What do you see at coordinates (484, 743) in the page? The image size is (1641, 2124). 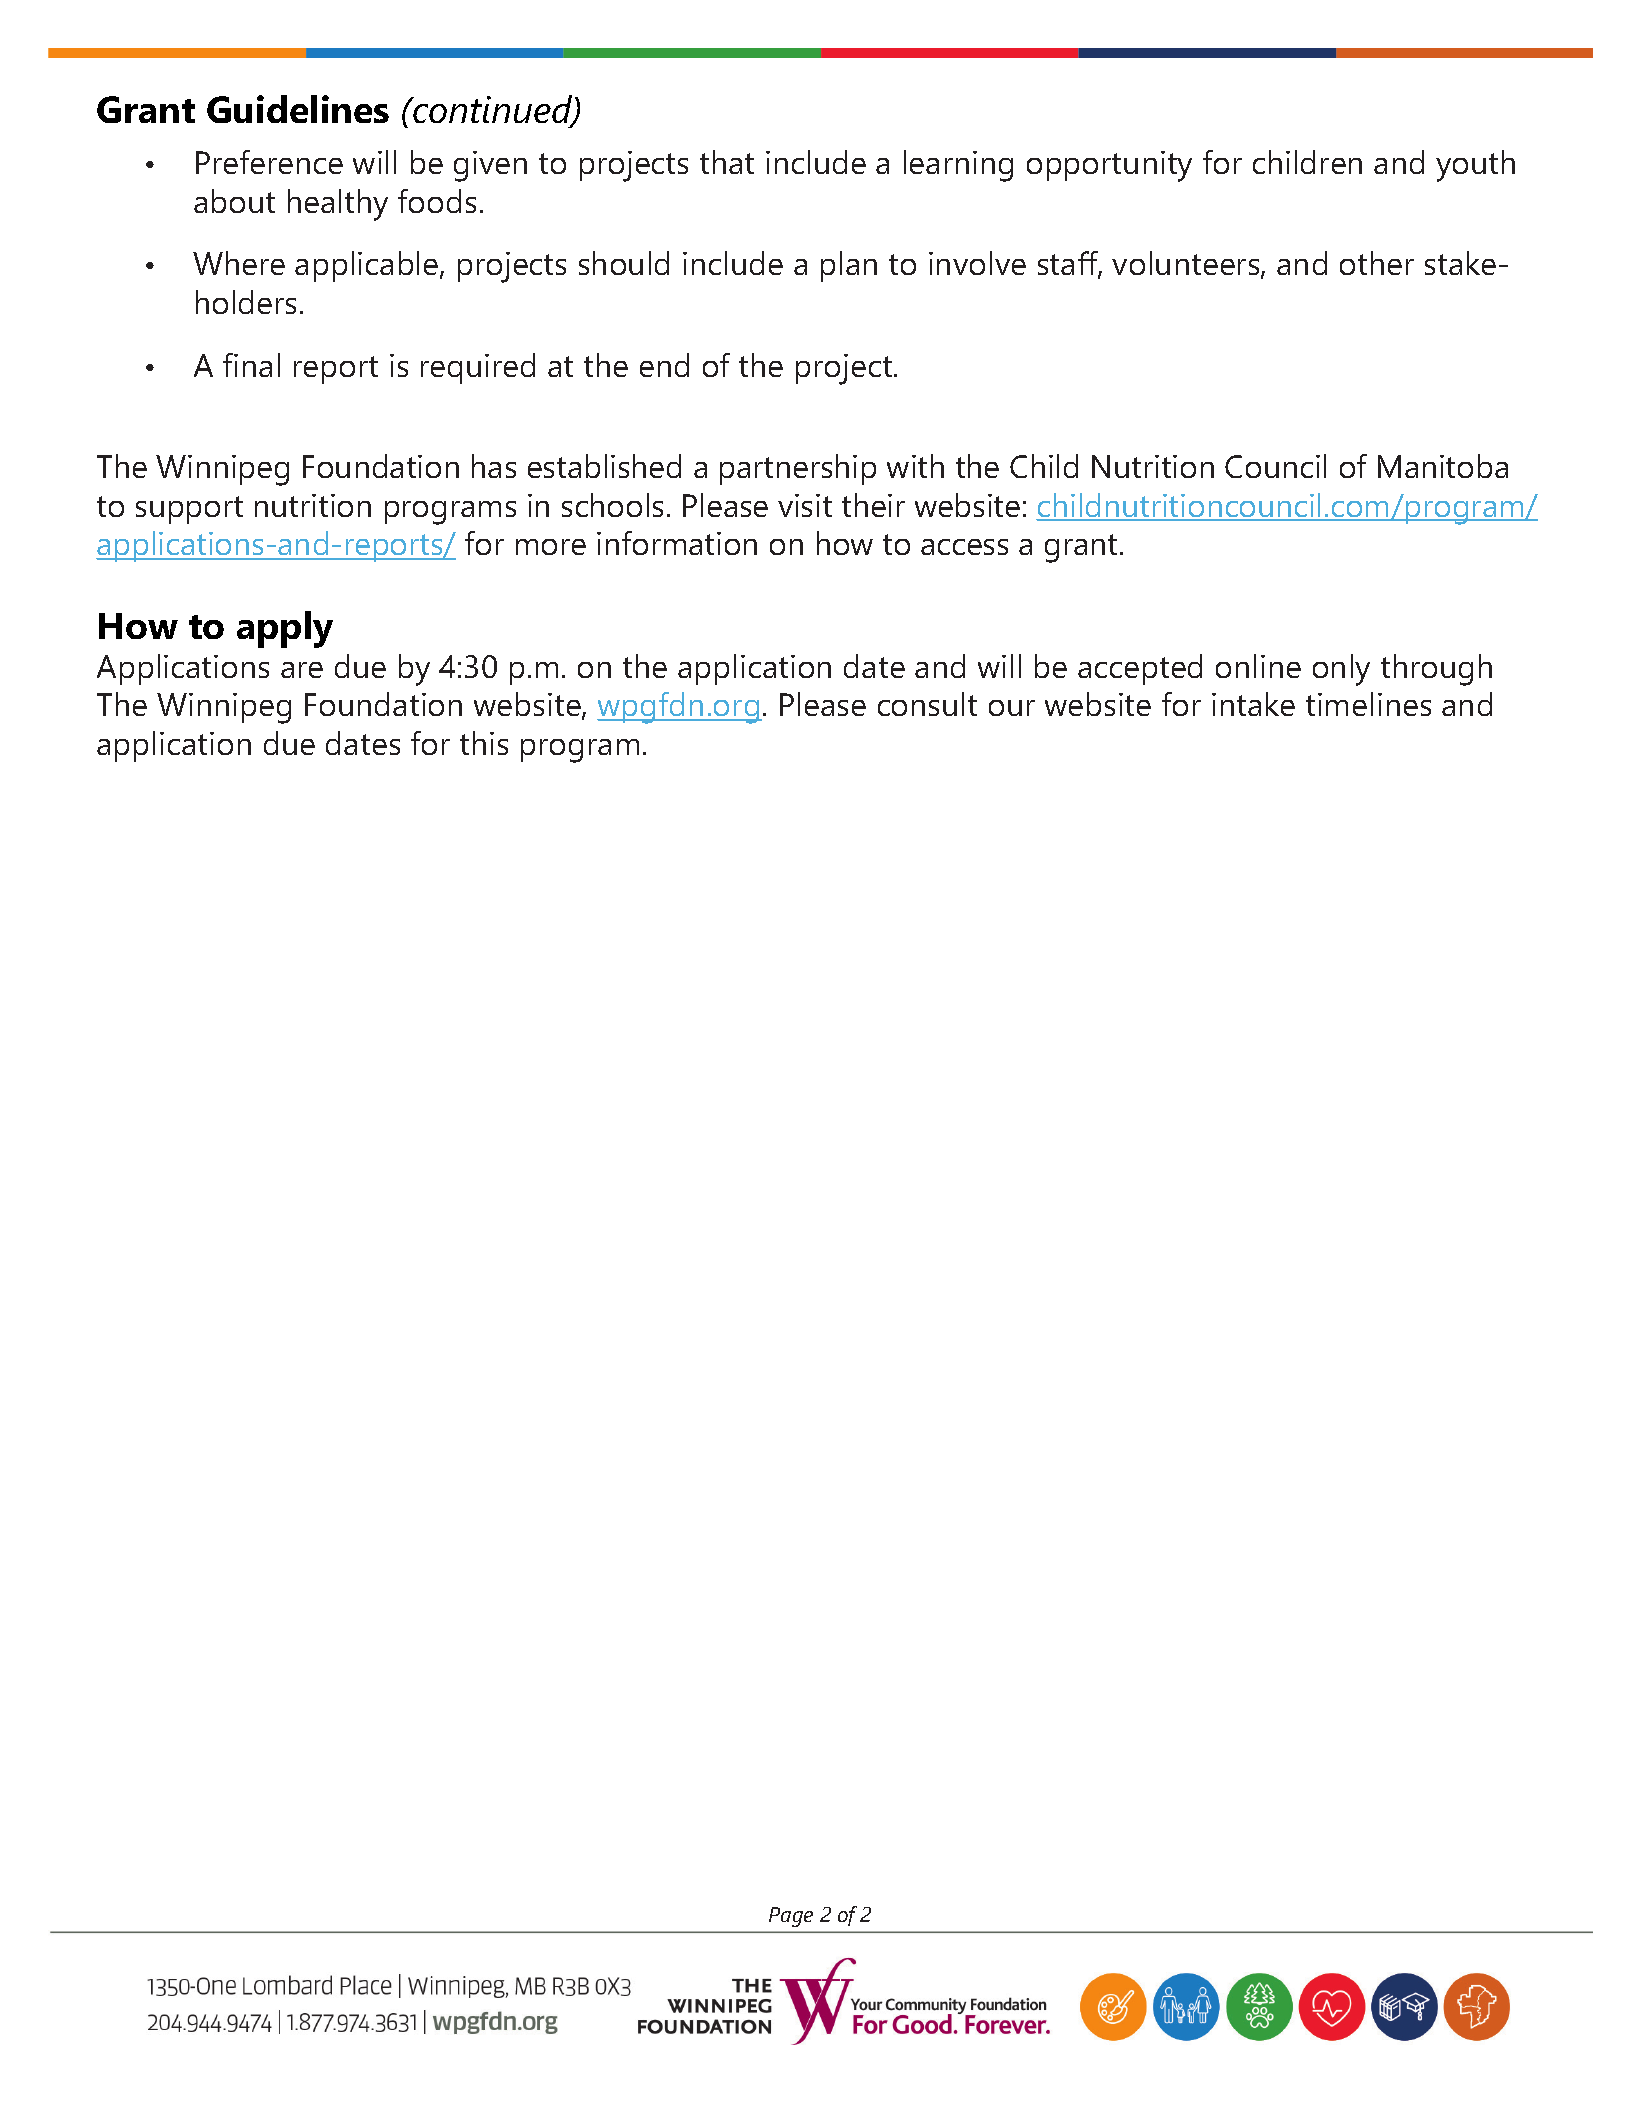 I see `this` at bounding box center [484, 743].
